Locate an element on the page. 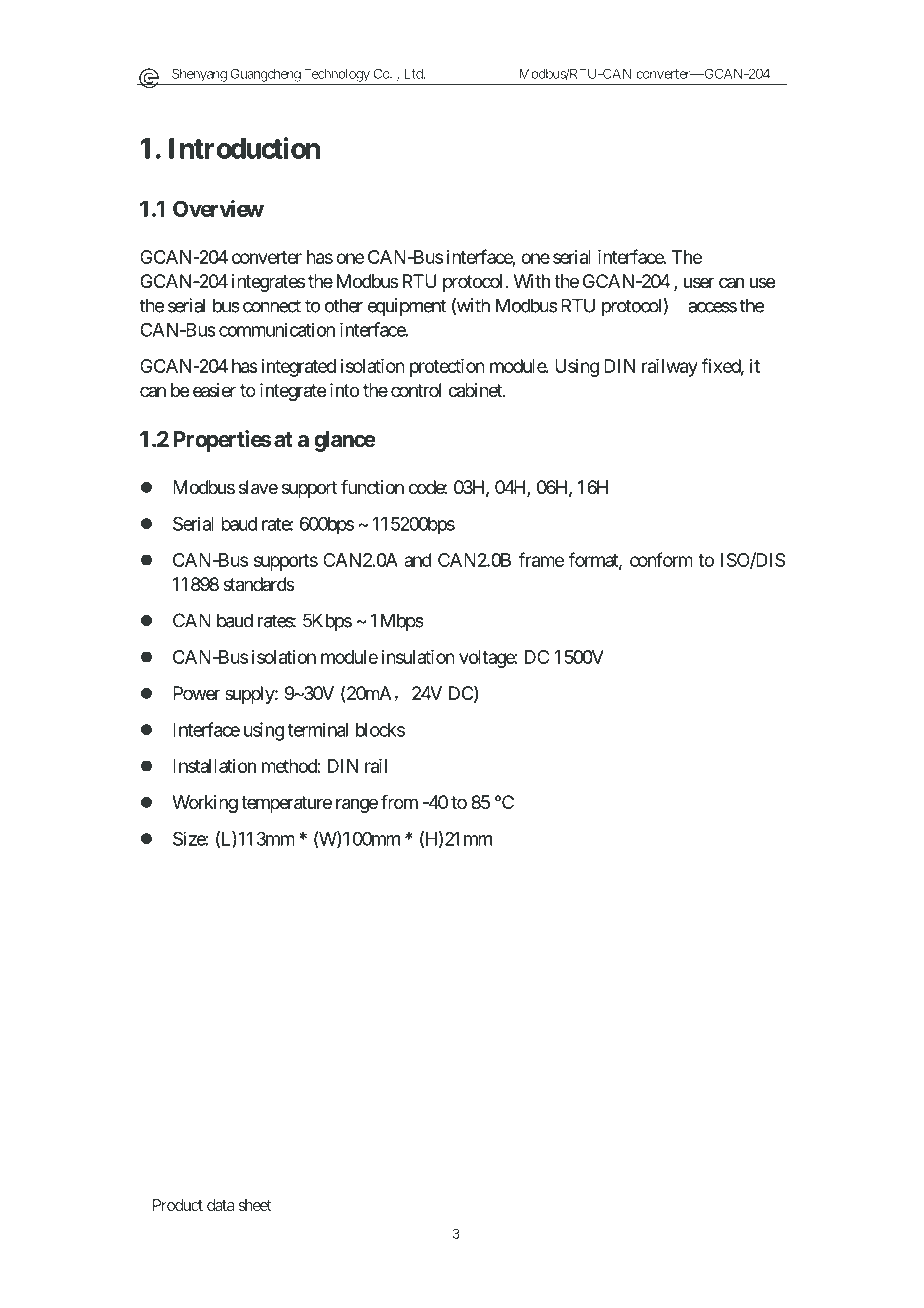 This image has width=924, height=1308. Installation is located at coordinates (214, 766).
